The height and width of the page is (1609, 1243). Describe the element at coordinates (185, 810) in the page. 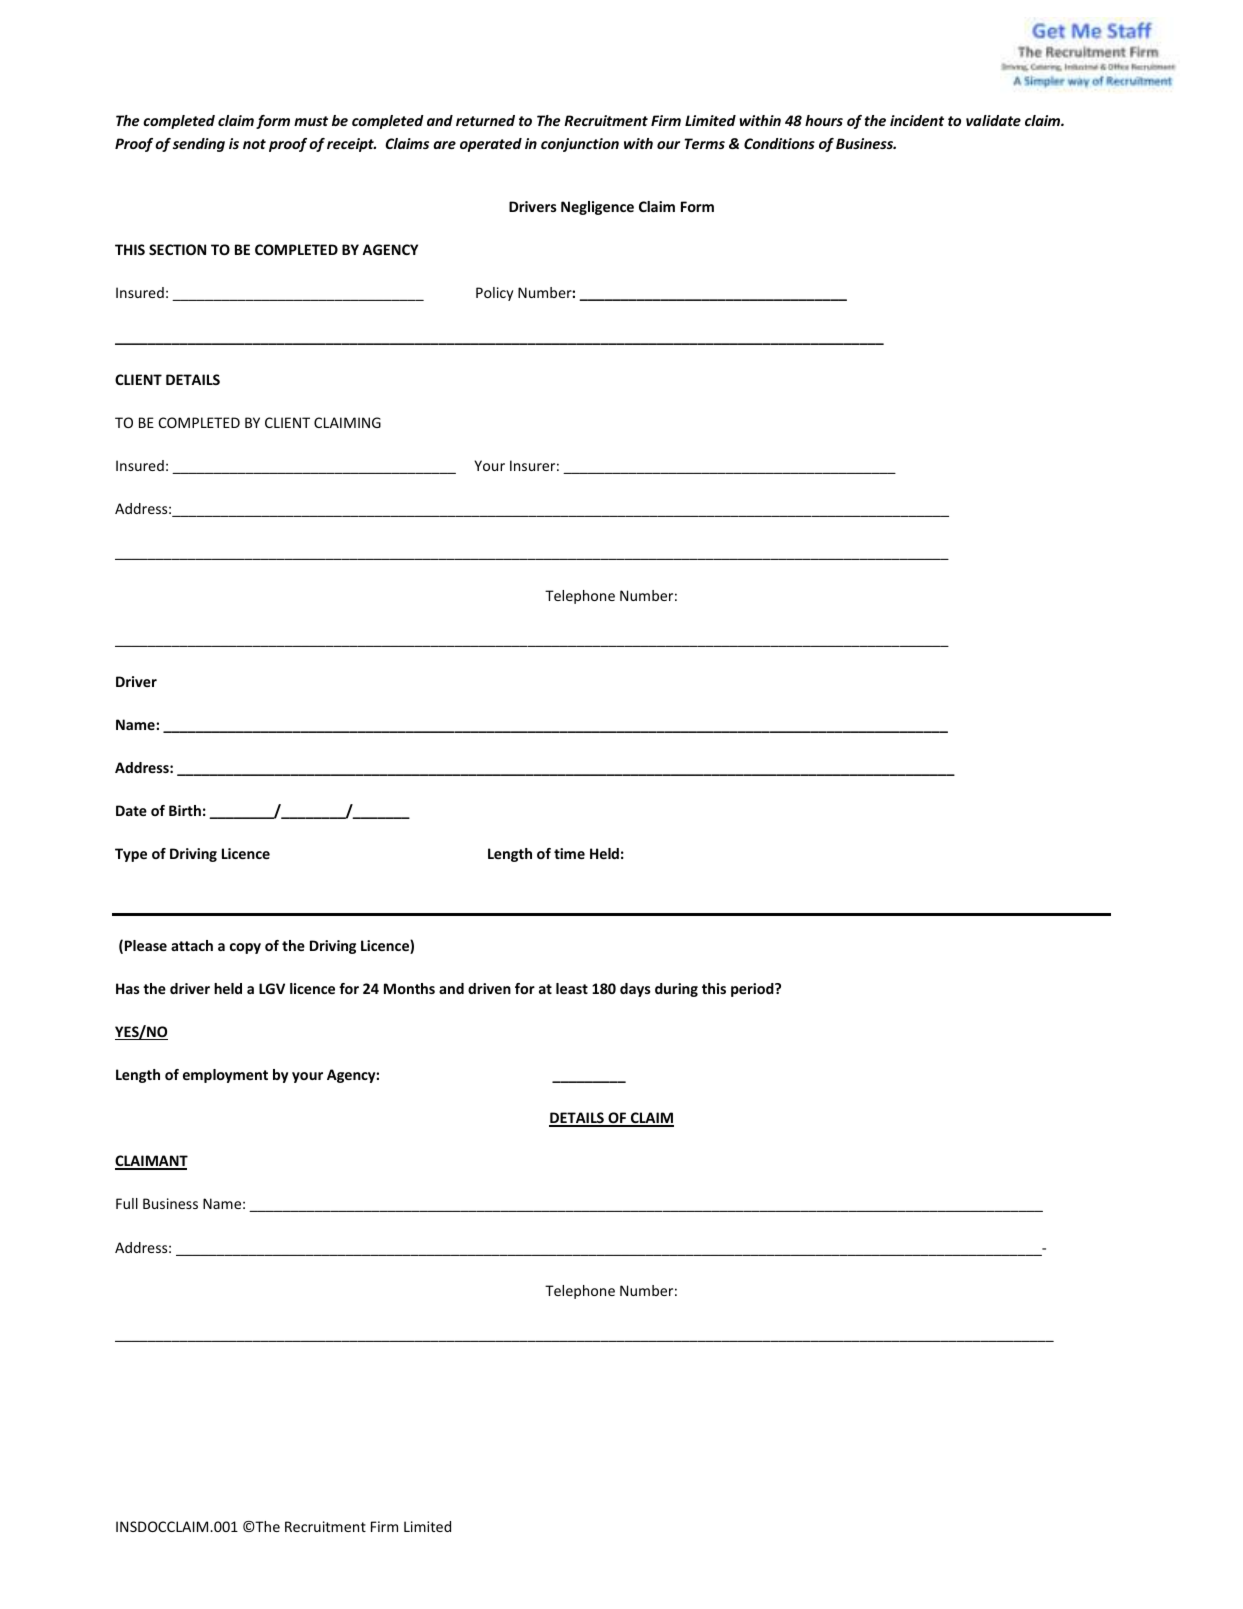

I see `Birth` at that location.
